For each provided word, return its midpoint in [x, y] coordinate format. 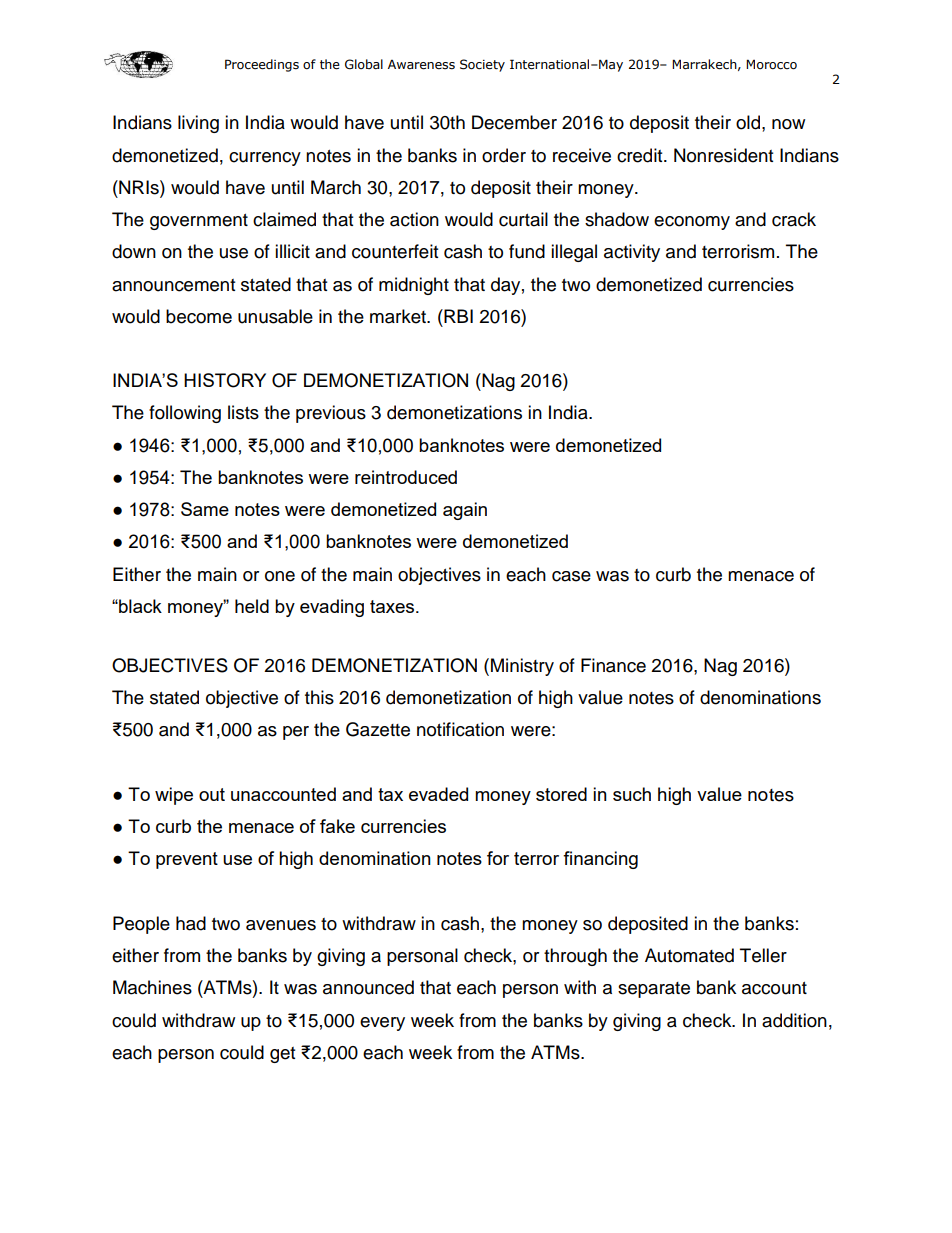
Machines [152, 987]
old [748, 122]
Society [482, 65]
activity [632, 253]
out [212, 794]
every [382, 1024]
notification [460, 729]
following [185, 414]
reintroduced [406, 477]
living [198, 124]
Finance [613, 665]
